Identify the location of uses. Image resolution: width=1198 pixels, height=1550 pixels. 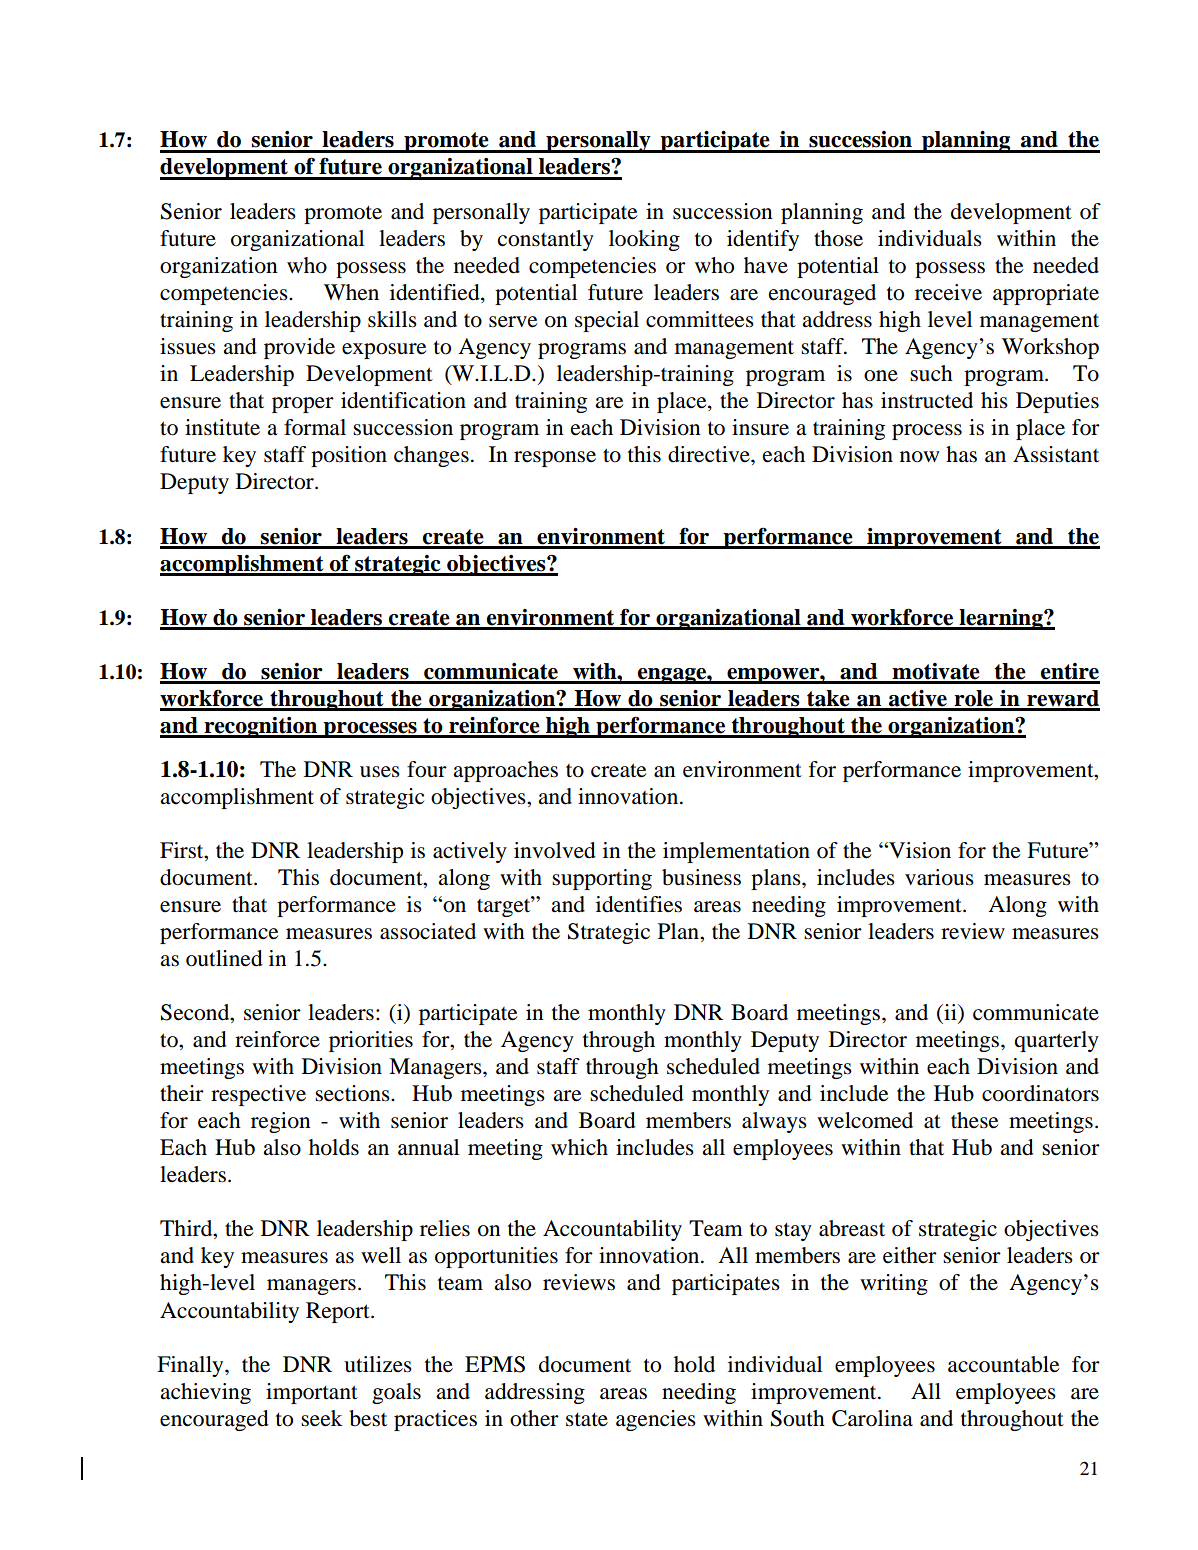
(380, 772).
